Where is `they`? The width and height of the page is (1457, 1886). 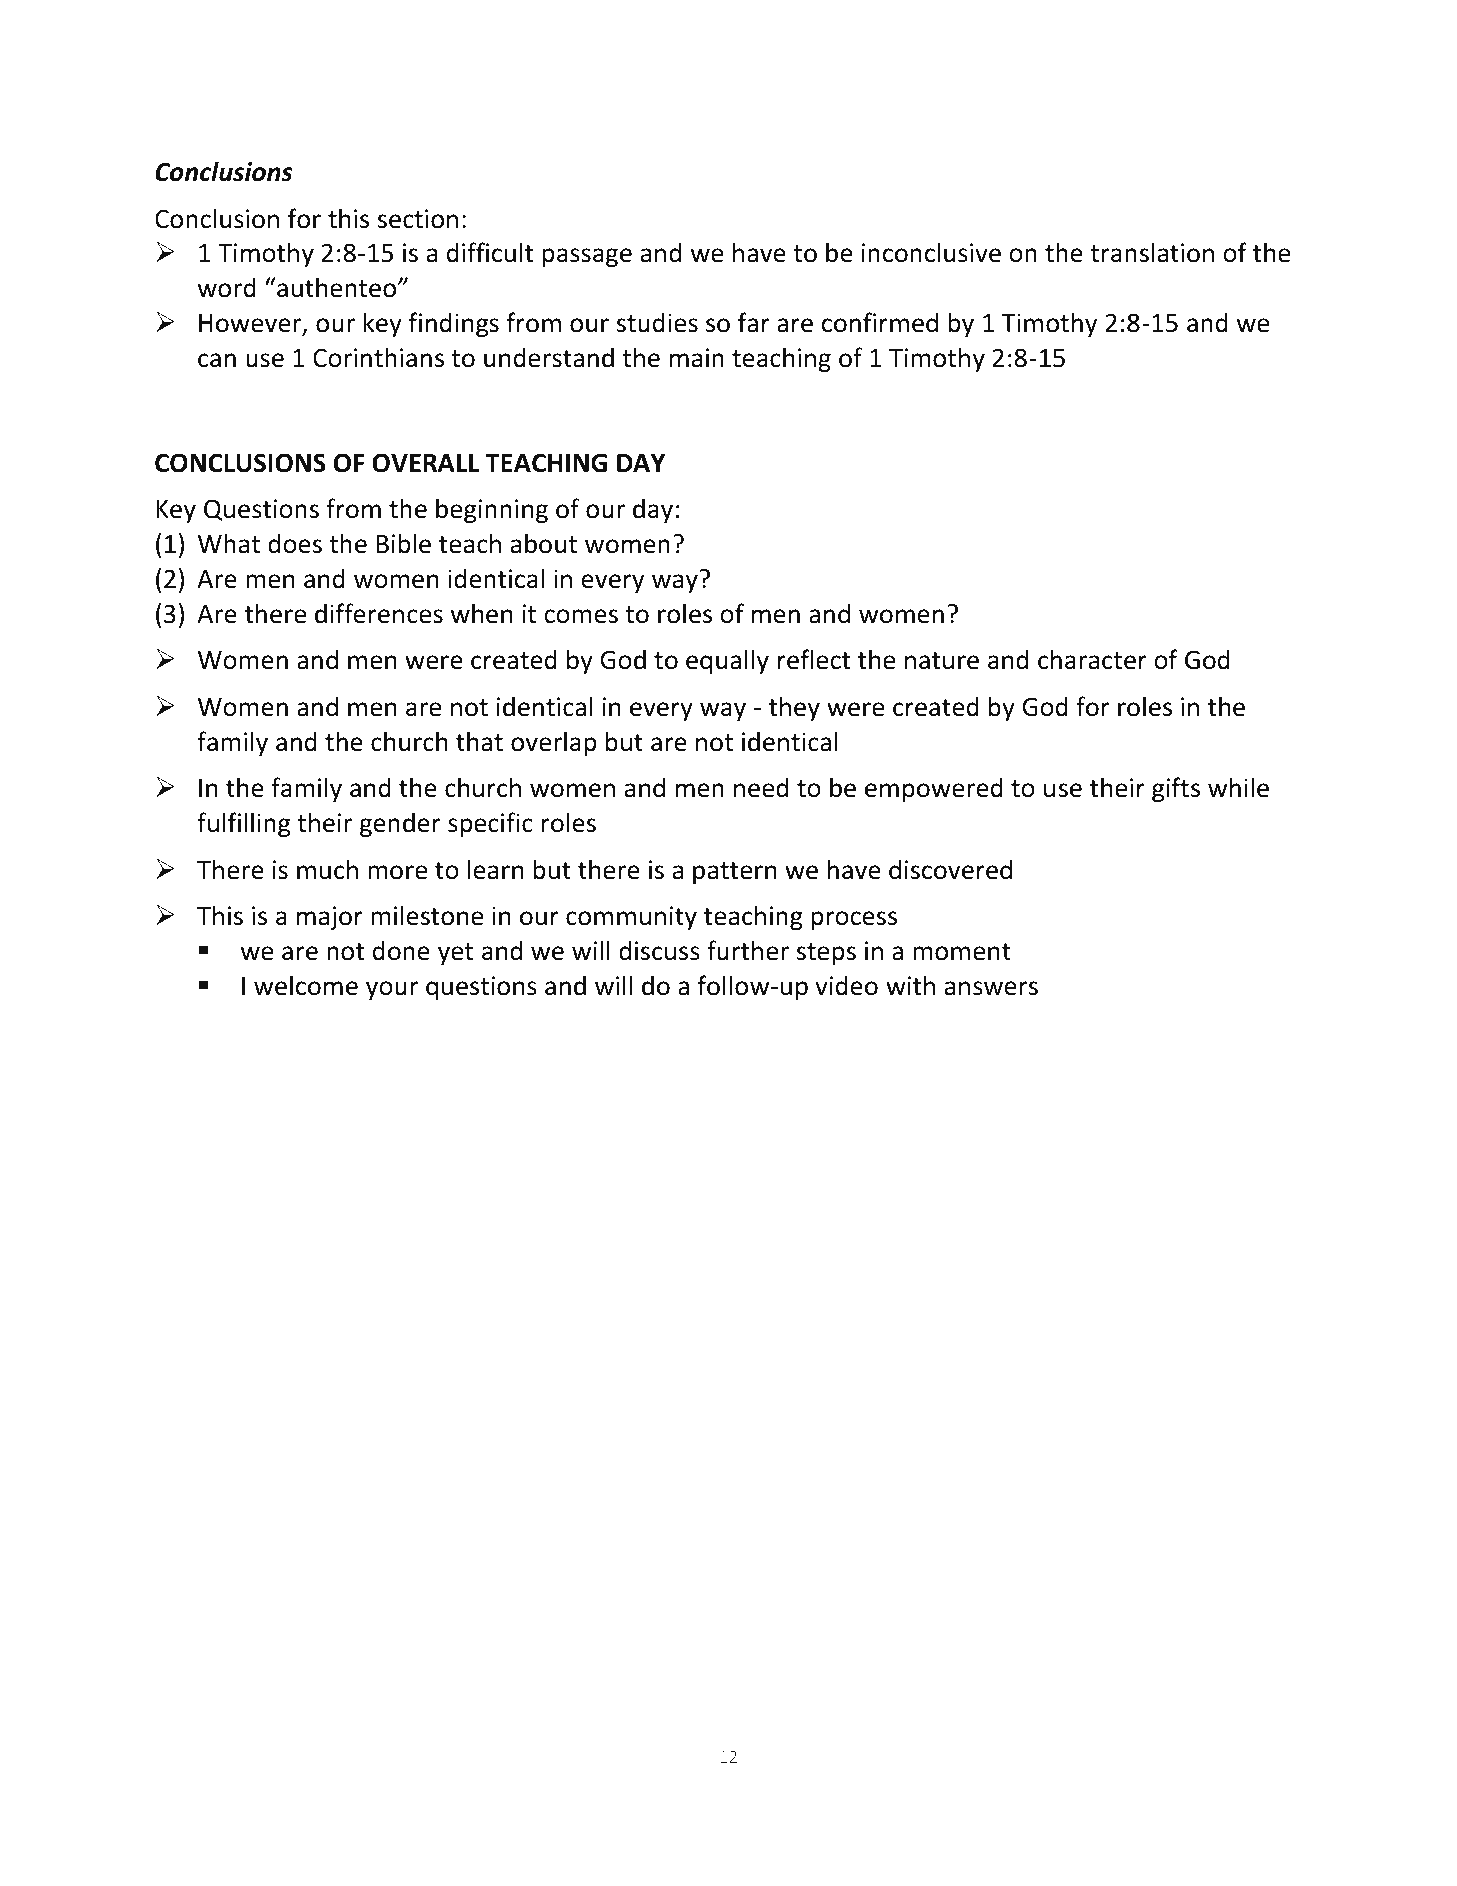
they is located at coordinates (794, 708).
